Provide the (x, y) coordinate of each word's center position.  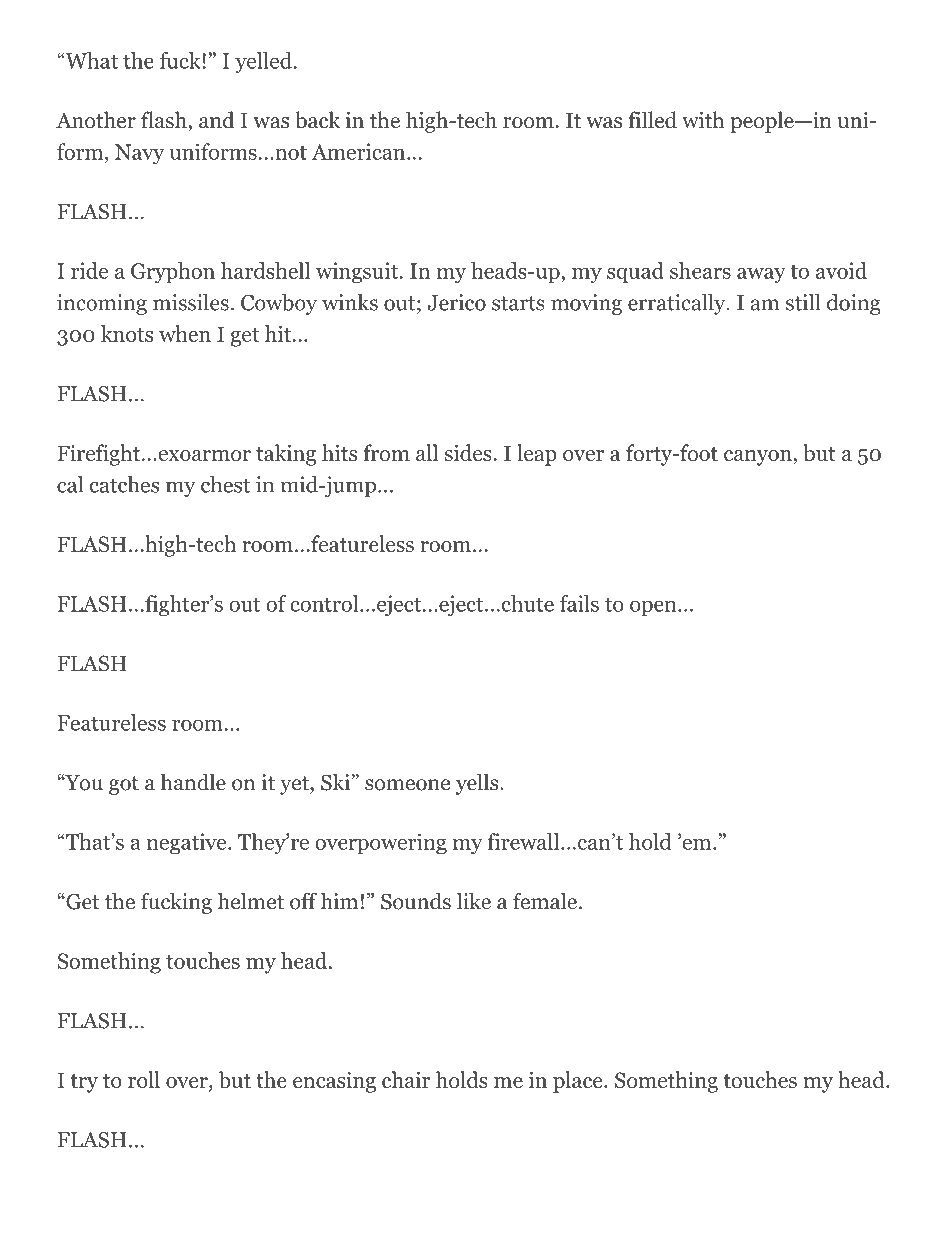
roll (144, 1079)
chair (406, 1079)
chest (225, 484)
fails (579, 603)
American (360, 151)
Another (96, 120)
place (579, 1082)
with (703, 119)
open (654, 608)
